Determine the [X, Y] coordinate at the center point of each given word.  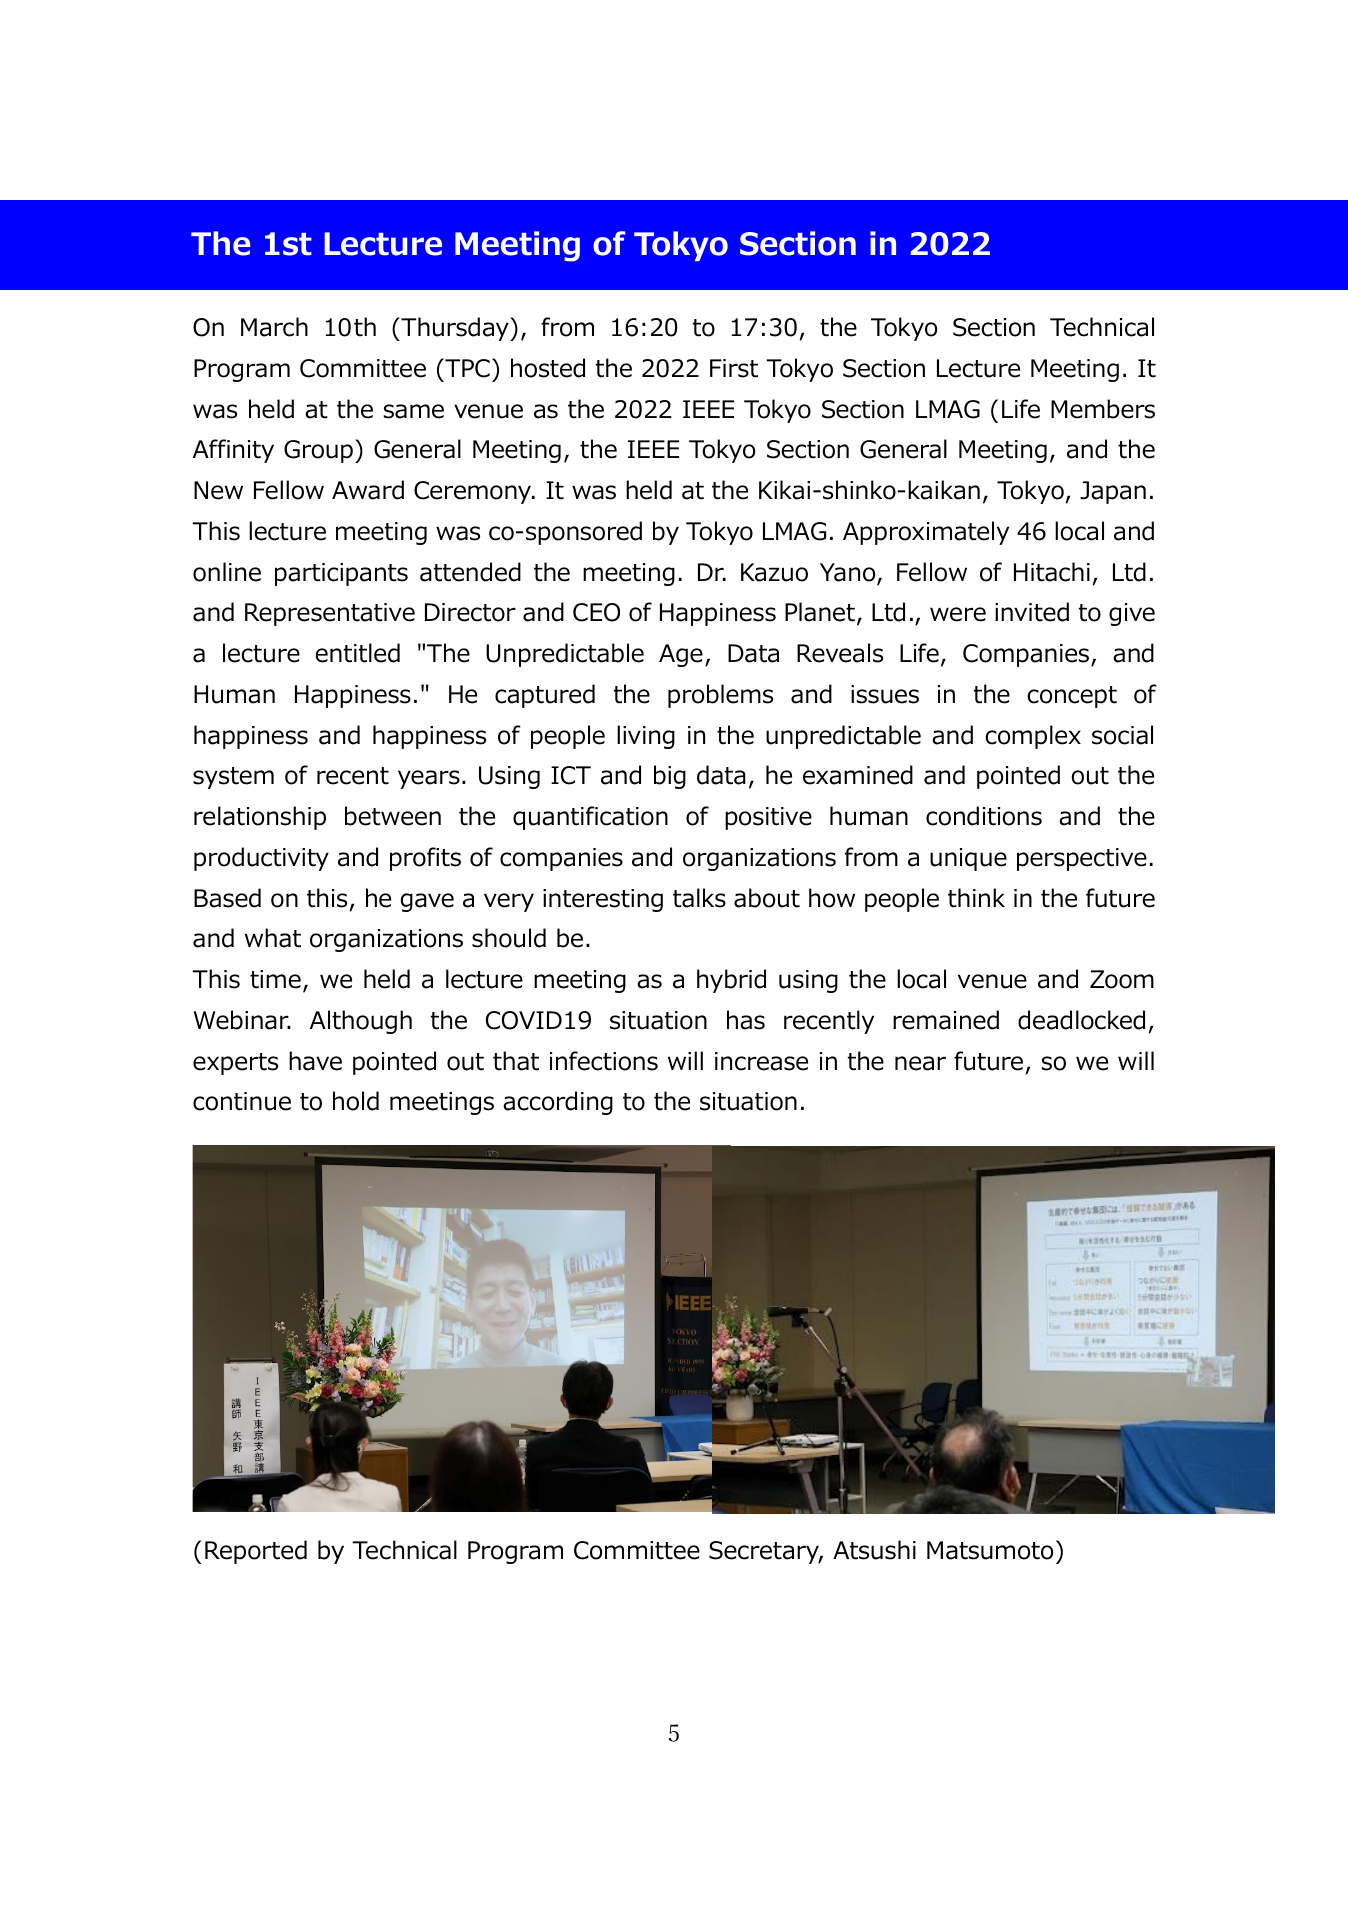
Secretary [765, 1552]
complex [1033, 737]
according [558, 1103]
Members [1103, 409]
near [920, 1063]
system [233, 778]
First [734, 368]
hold [356, 1101]
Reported [256, 1552]
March [274, 327]
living [646, 737]
